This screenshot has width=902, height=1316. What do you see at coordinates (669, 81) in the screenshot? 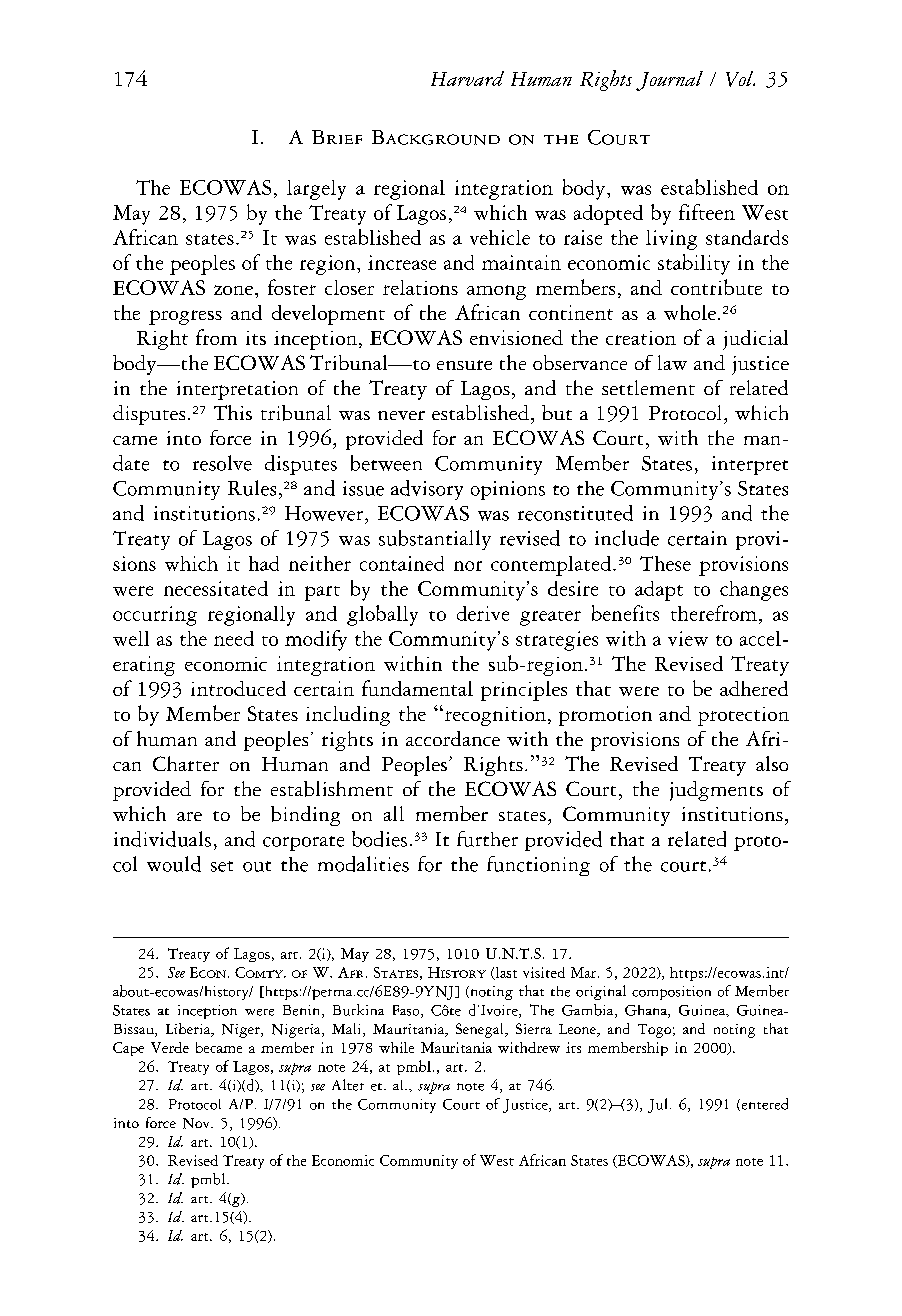
I see `Journal` at bounding box center [669, 81].
